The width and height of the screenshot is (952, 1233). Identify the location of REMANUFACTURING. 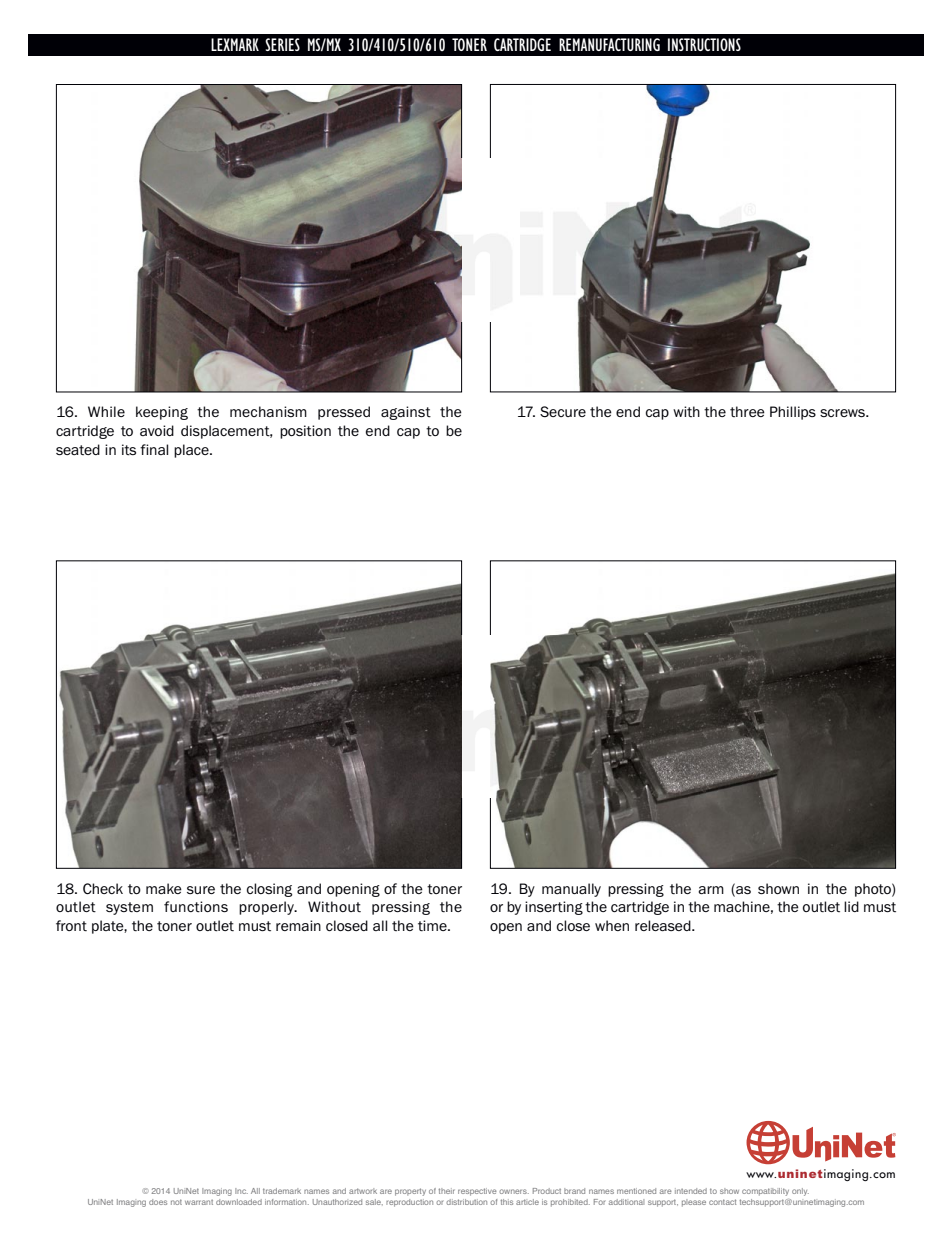
(609, 44).
